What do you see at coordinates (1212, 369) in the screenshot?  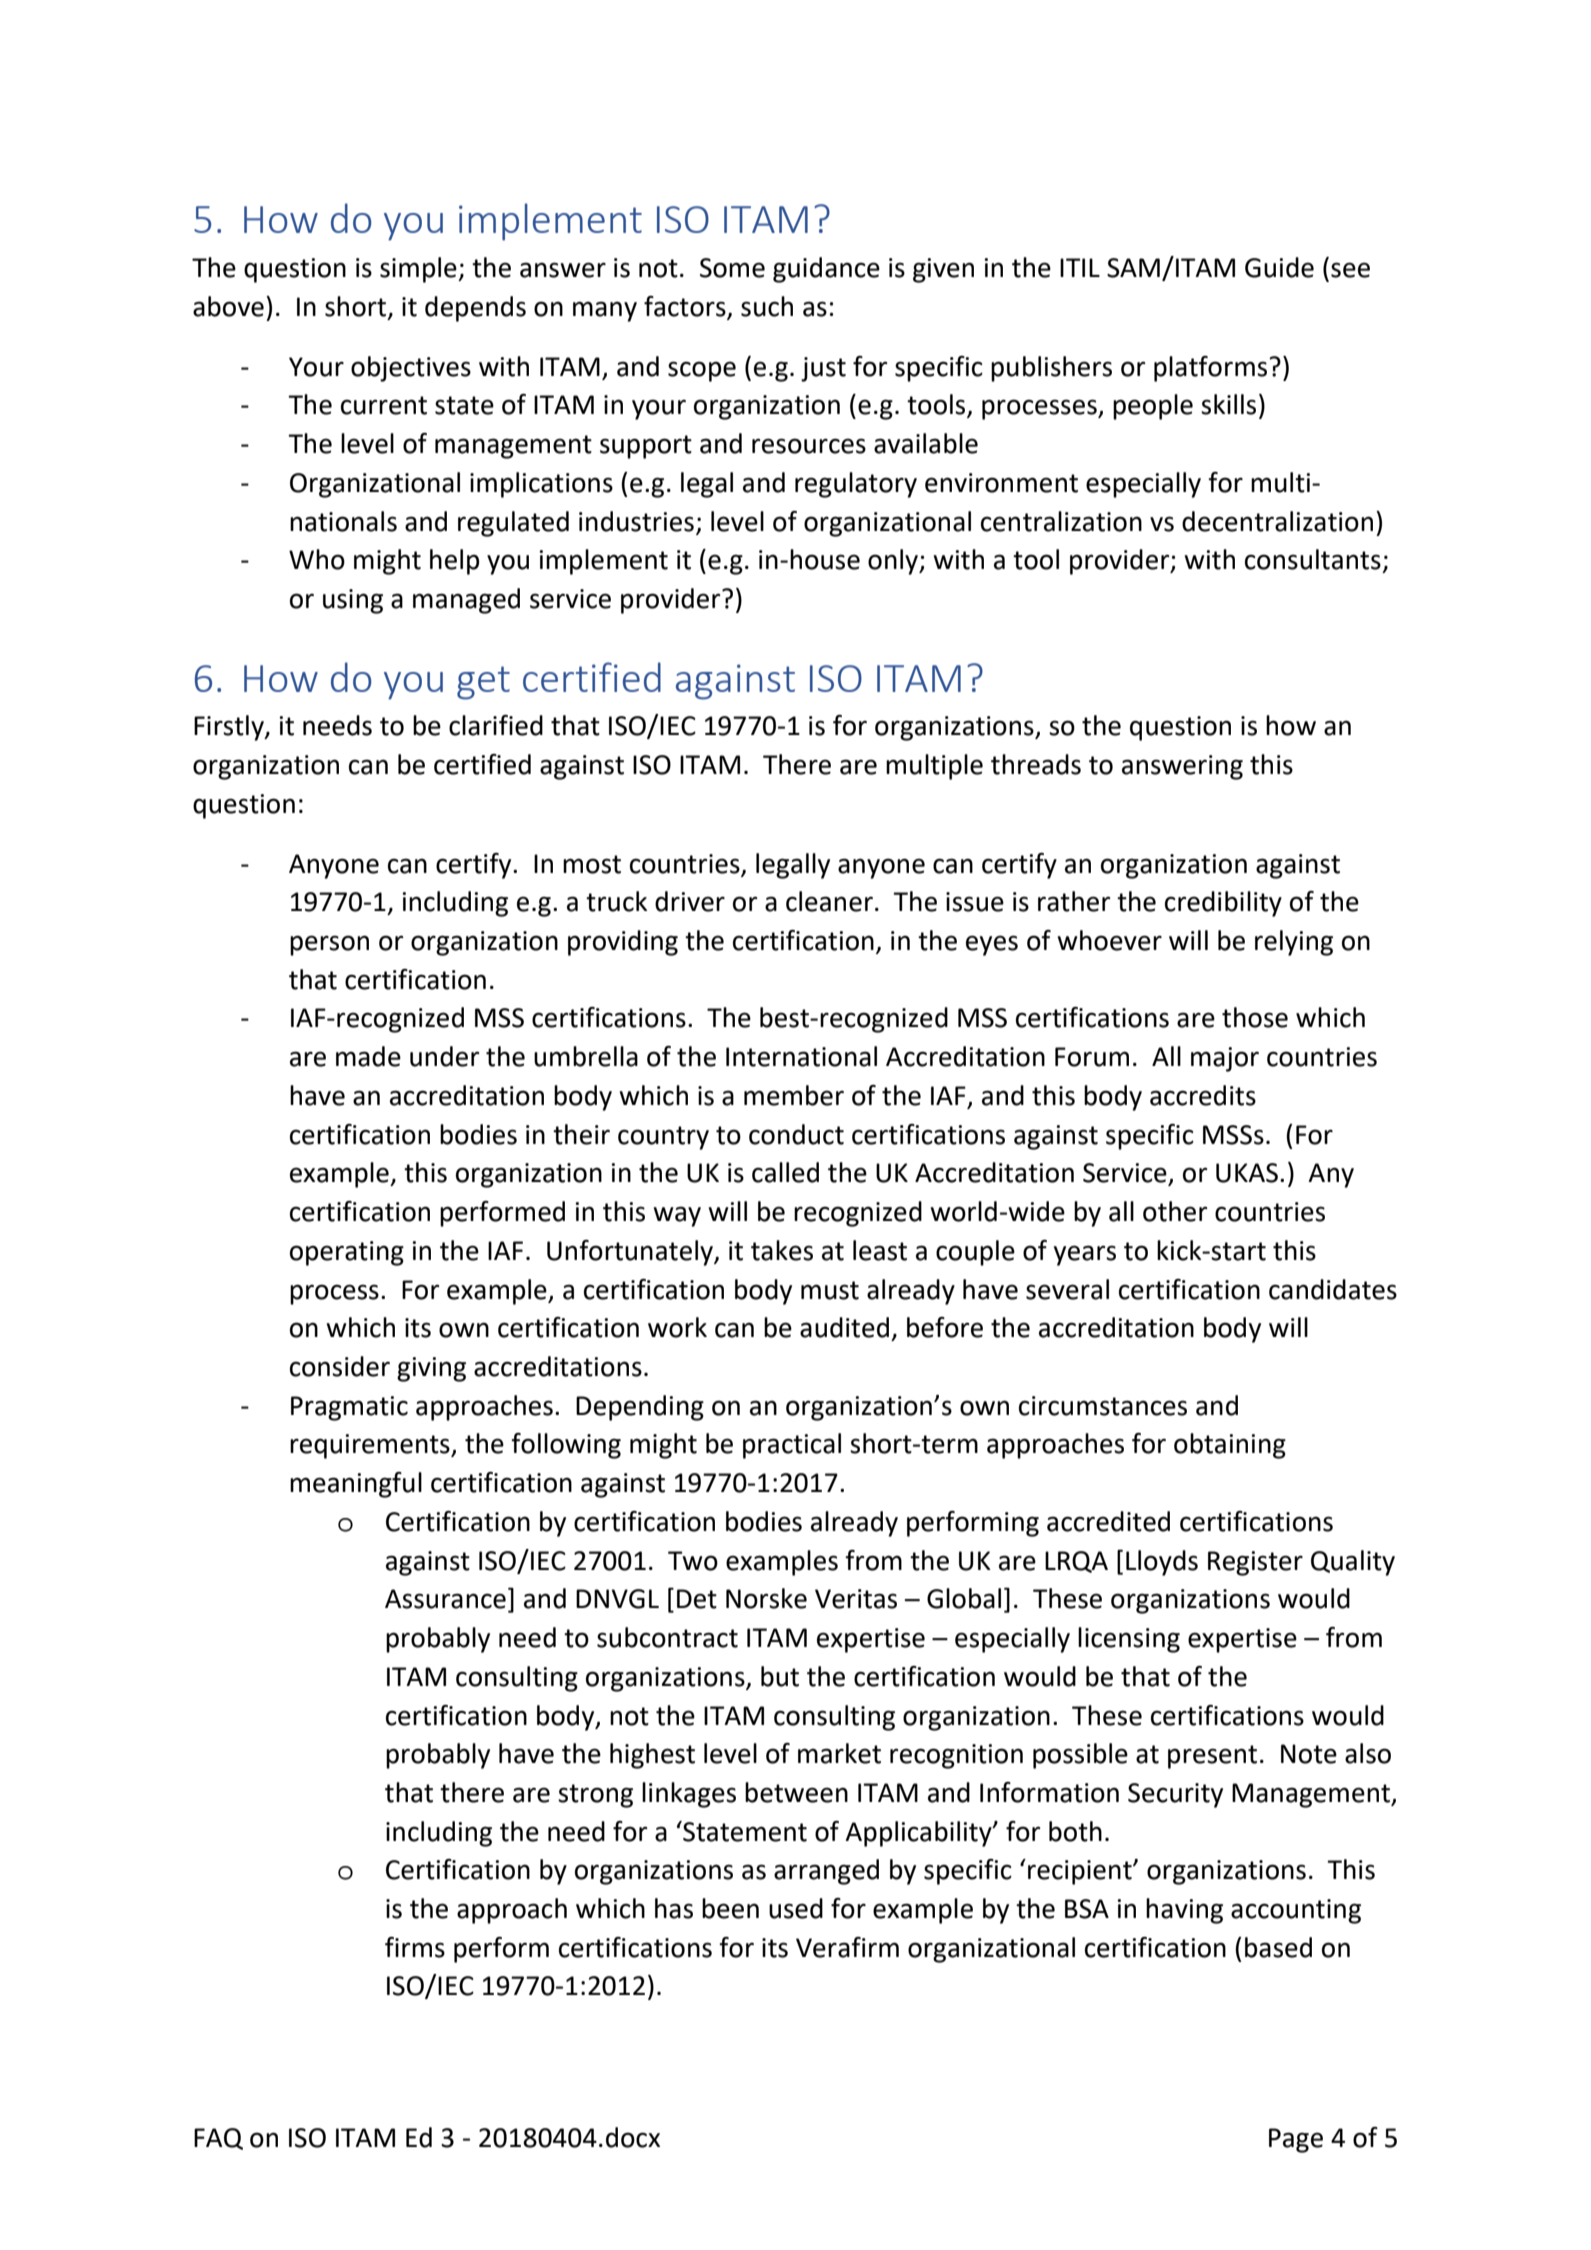 I see `platforms` at bounding box center [1212, 369].
